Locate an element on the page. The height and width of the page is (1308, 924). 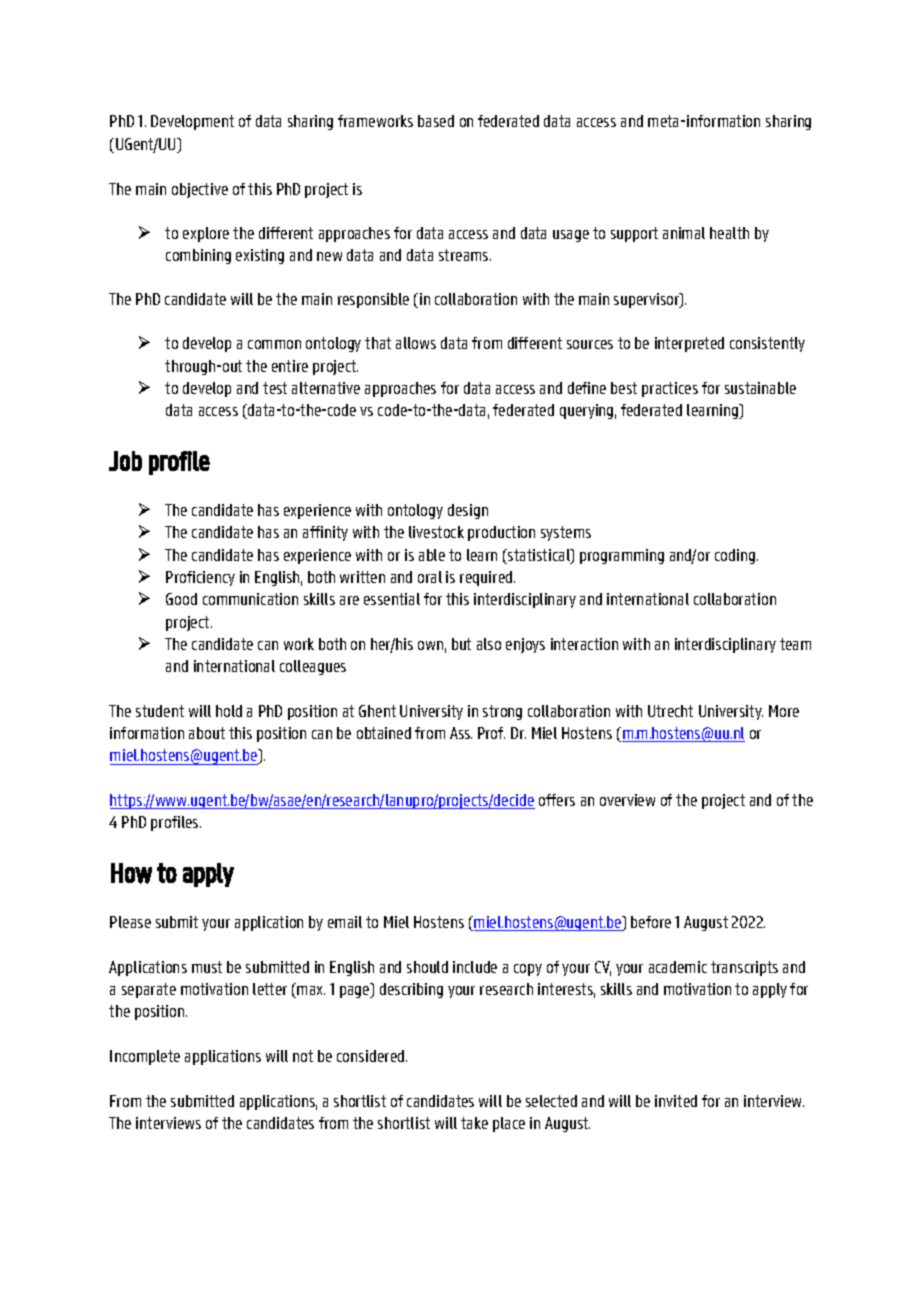
Job is located at coordinates (125, 461).
